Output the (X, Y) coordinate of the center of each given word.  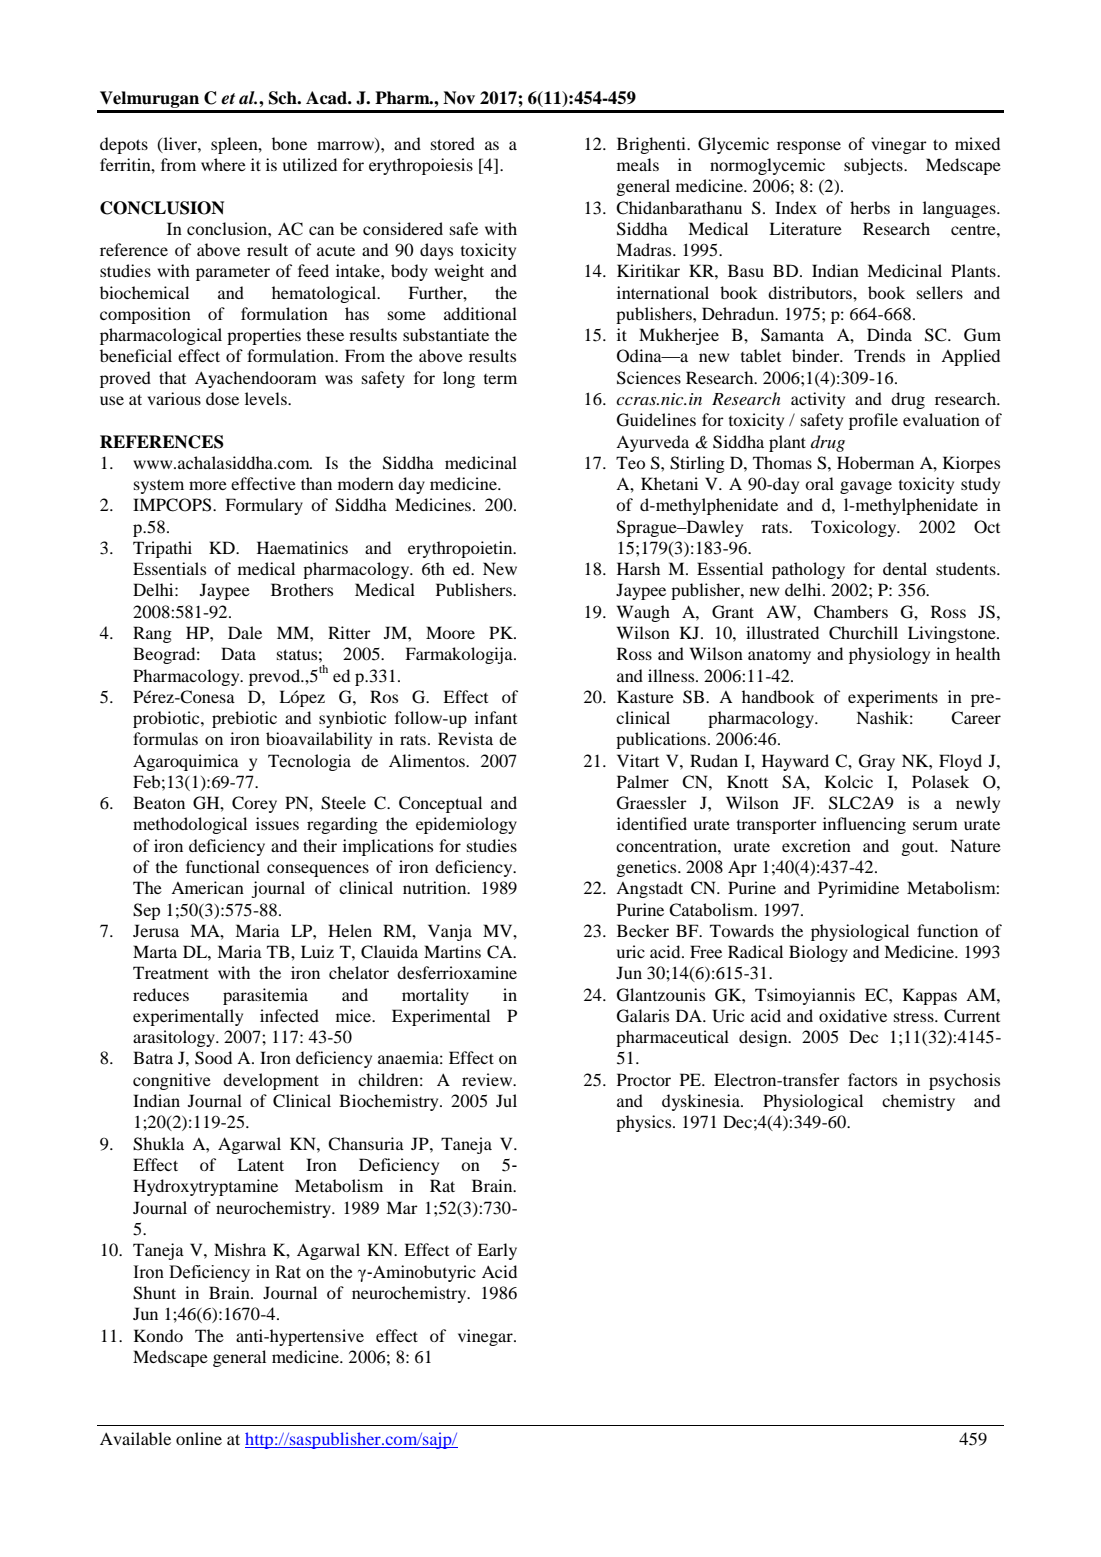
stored (453, 143)
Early (497, 1251)
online (199, 1438)
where (223, 164)
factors (872, 1079)
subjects (874, 166)
